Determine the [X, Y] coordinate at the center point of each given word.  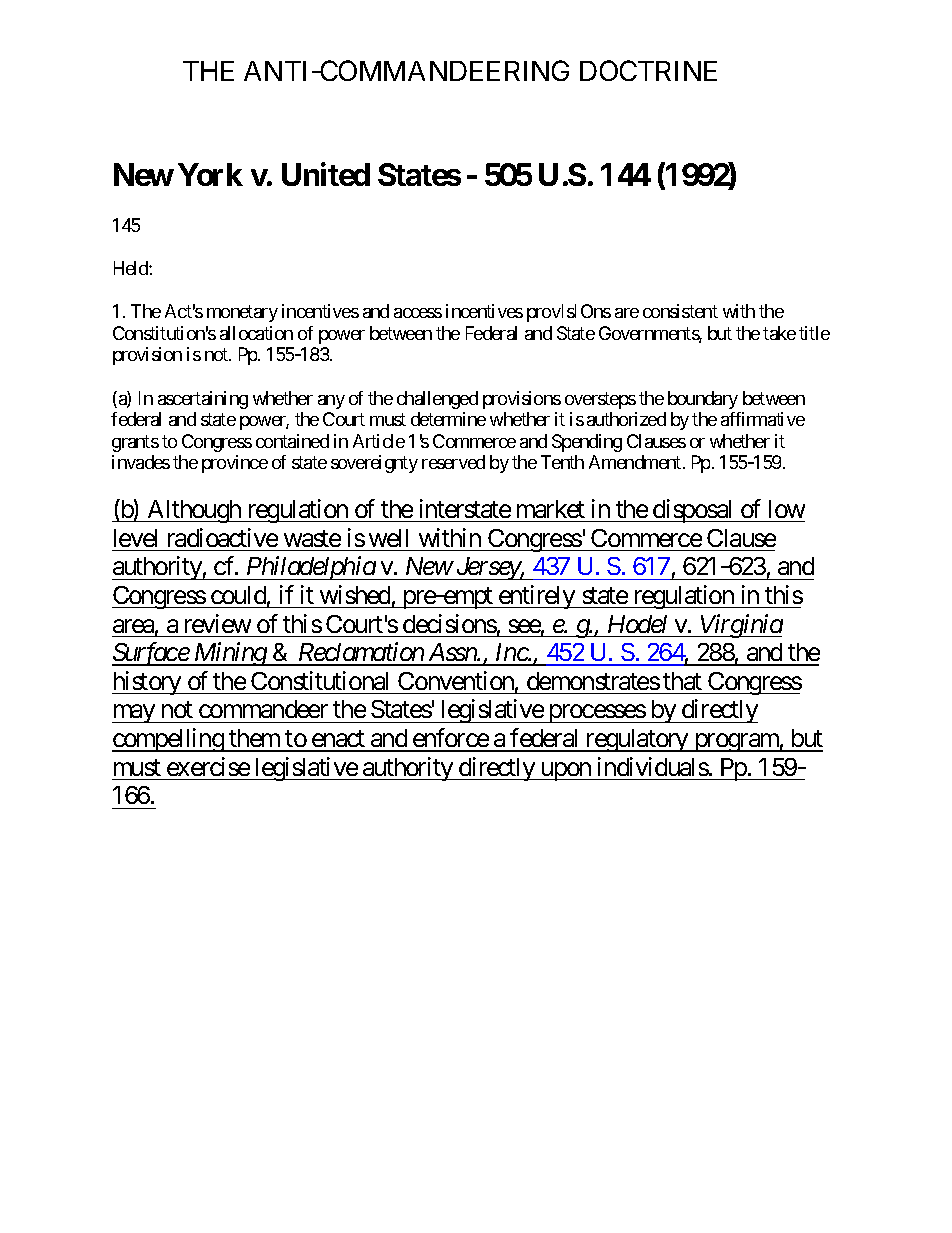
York [210, 174]
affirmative [763, 419]
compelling [169, 740]
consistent [680, 311]
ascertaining [203, 400]
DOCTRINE [648, 70]
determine [448, 419]
